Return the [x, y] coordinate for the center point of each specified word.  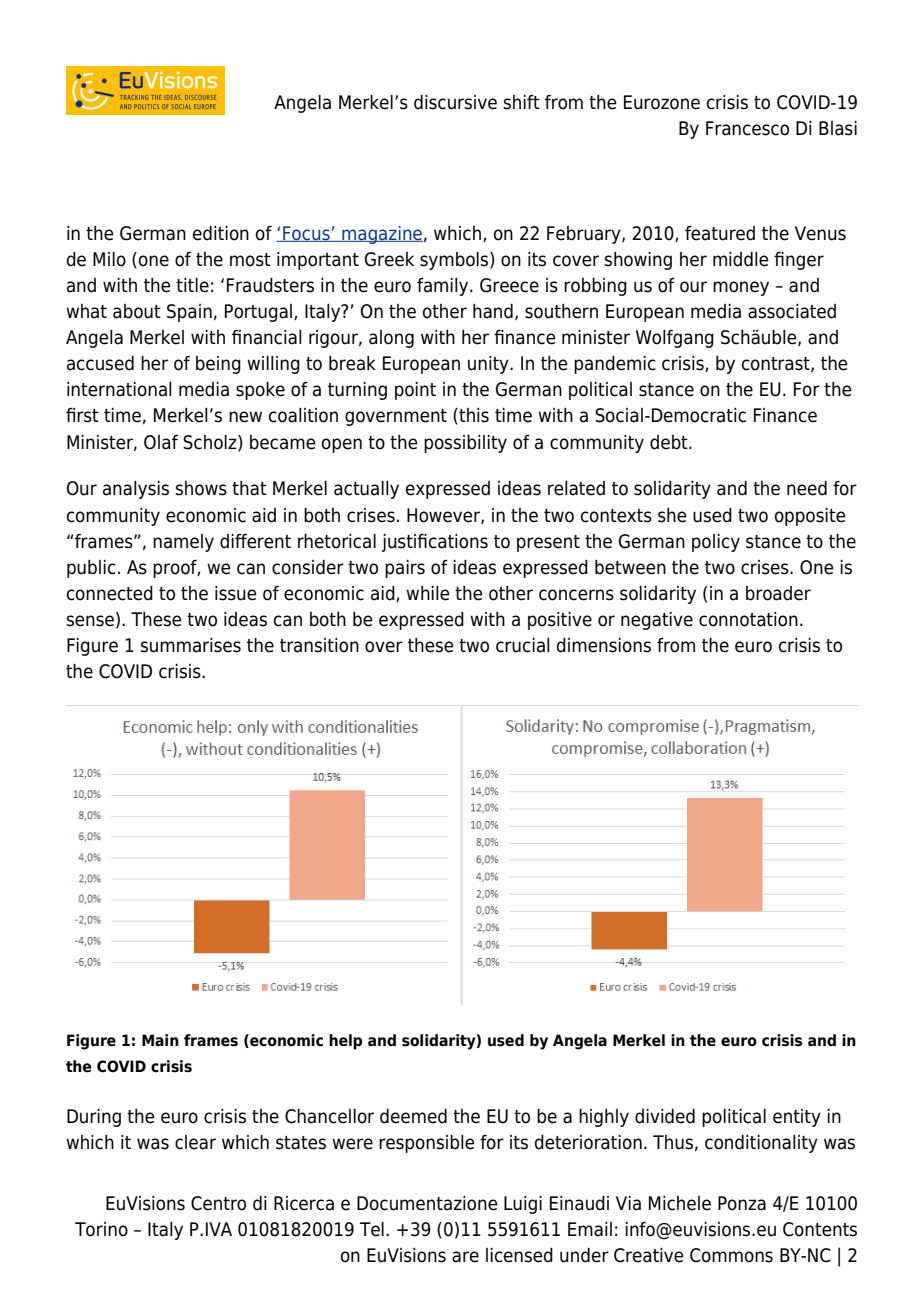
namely [183, 543]
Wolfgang [675, 339]
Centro [218, 1203]
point [415, 391]
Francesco [747, 128]
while [428, 593]
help [345, 1042]
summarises [190, 645]
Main [160, 1040]
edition [221, 233]
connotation [748, 619]
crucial [523, 645]
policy [716, 543]
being [218, 365]
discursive [455, 102]
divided [665, 1116]
